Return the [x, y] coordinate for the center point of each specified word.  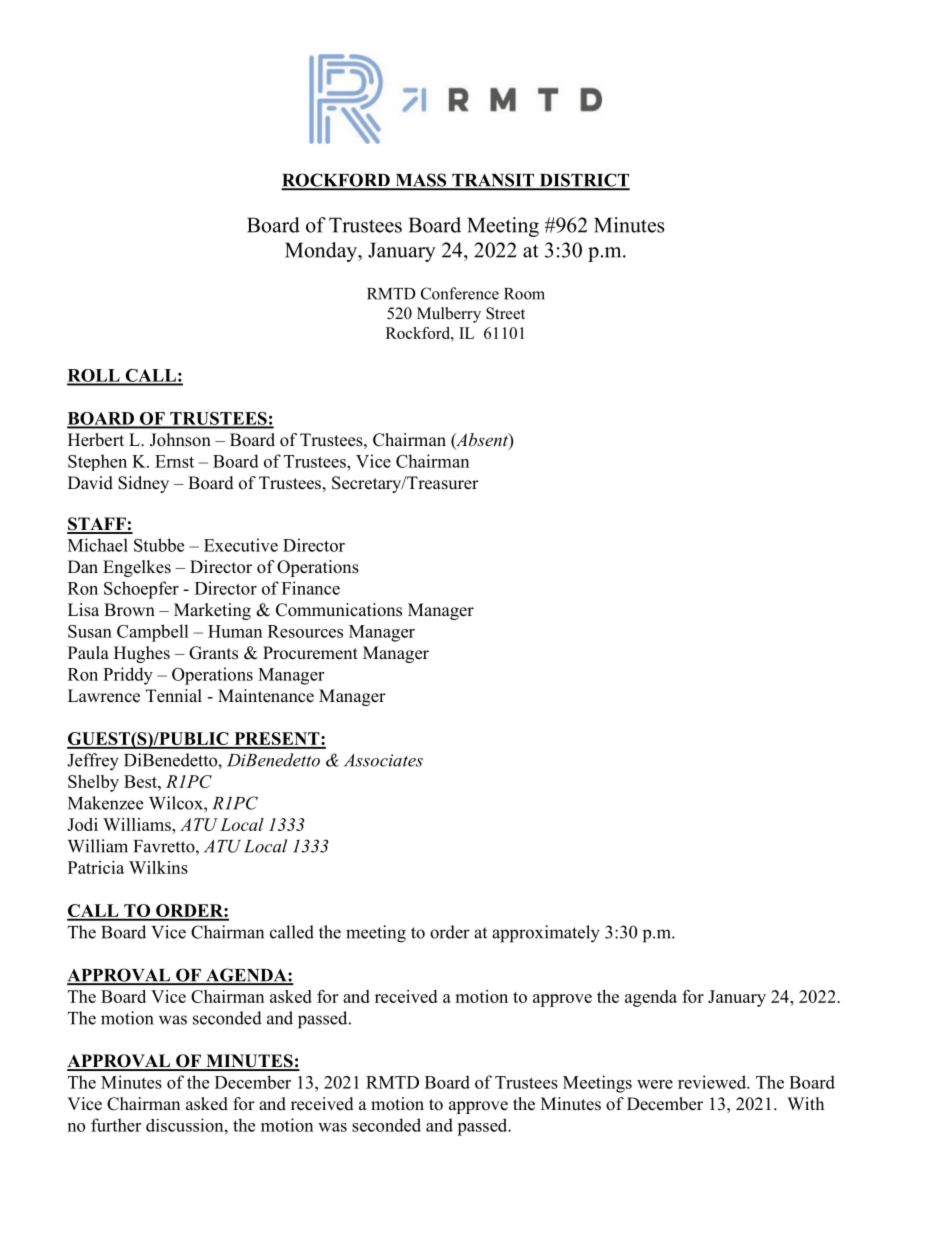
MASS [421, 181]
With [805, 1103]
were [655, 1084]
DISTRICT [583, 181]
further [116, 1125]
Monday [322, 252]
